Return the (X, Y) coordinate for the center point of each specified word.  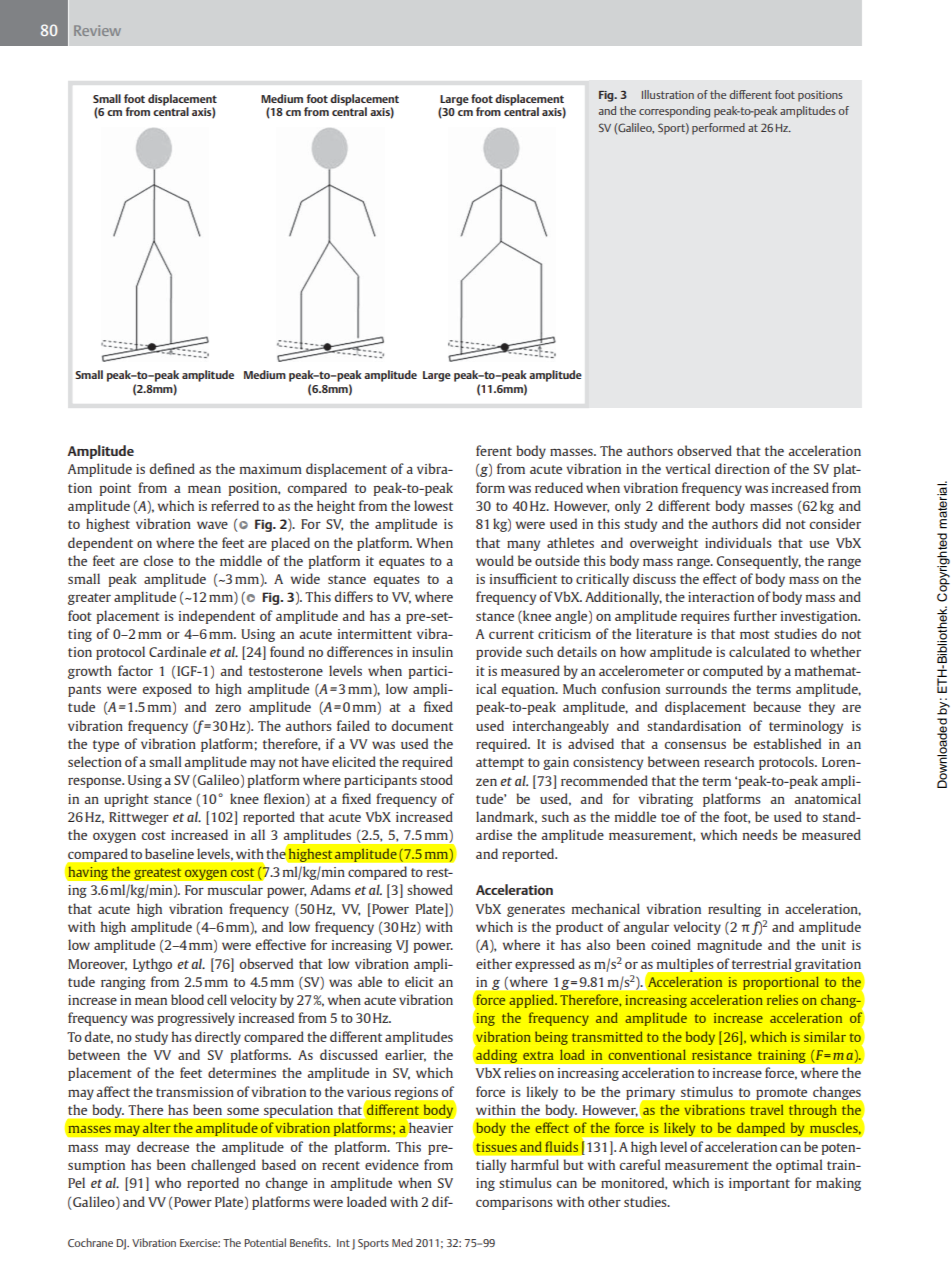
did (771, 523)
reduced (559, 487)
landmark (506, 817)
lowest (433, 505)
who (168, 1182)
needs (760, 834)
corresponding (674, 112)
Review (97, 30)
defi (161, 468)
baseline (169, 853)
